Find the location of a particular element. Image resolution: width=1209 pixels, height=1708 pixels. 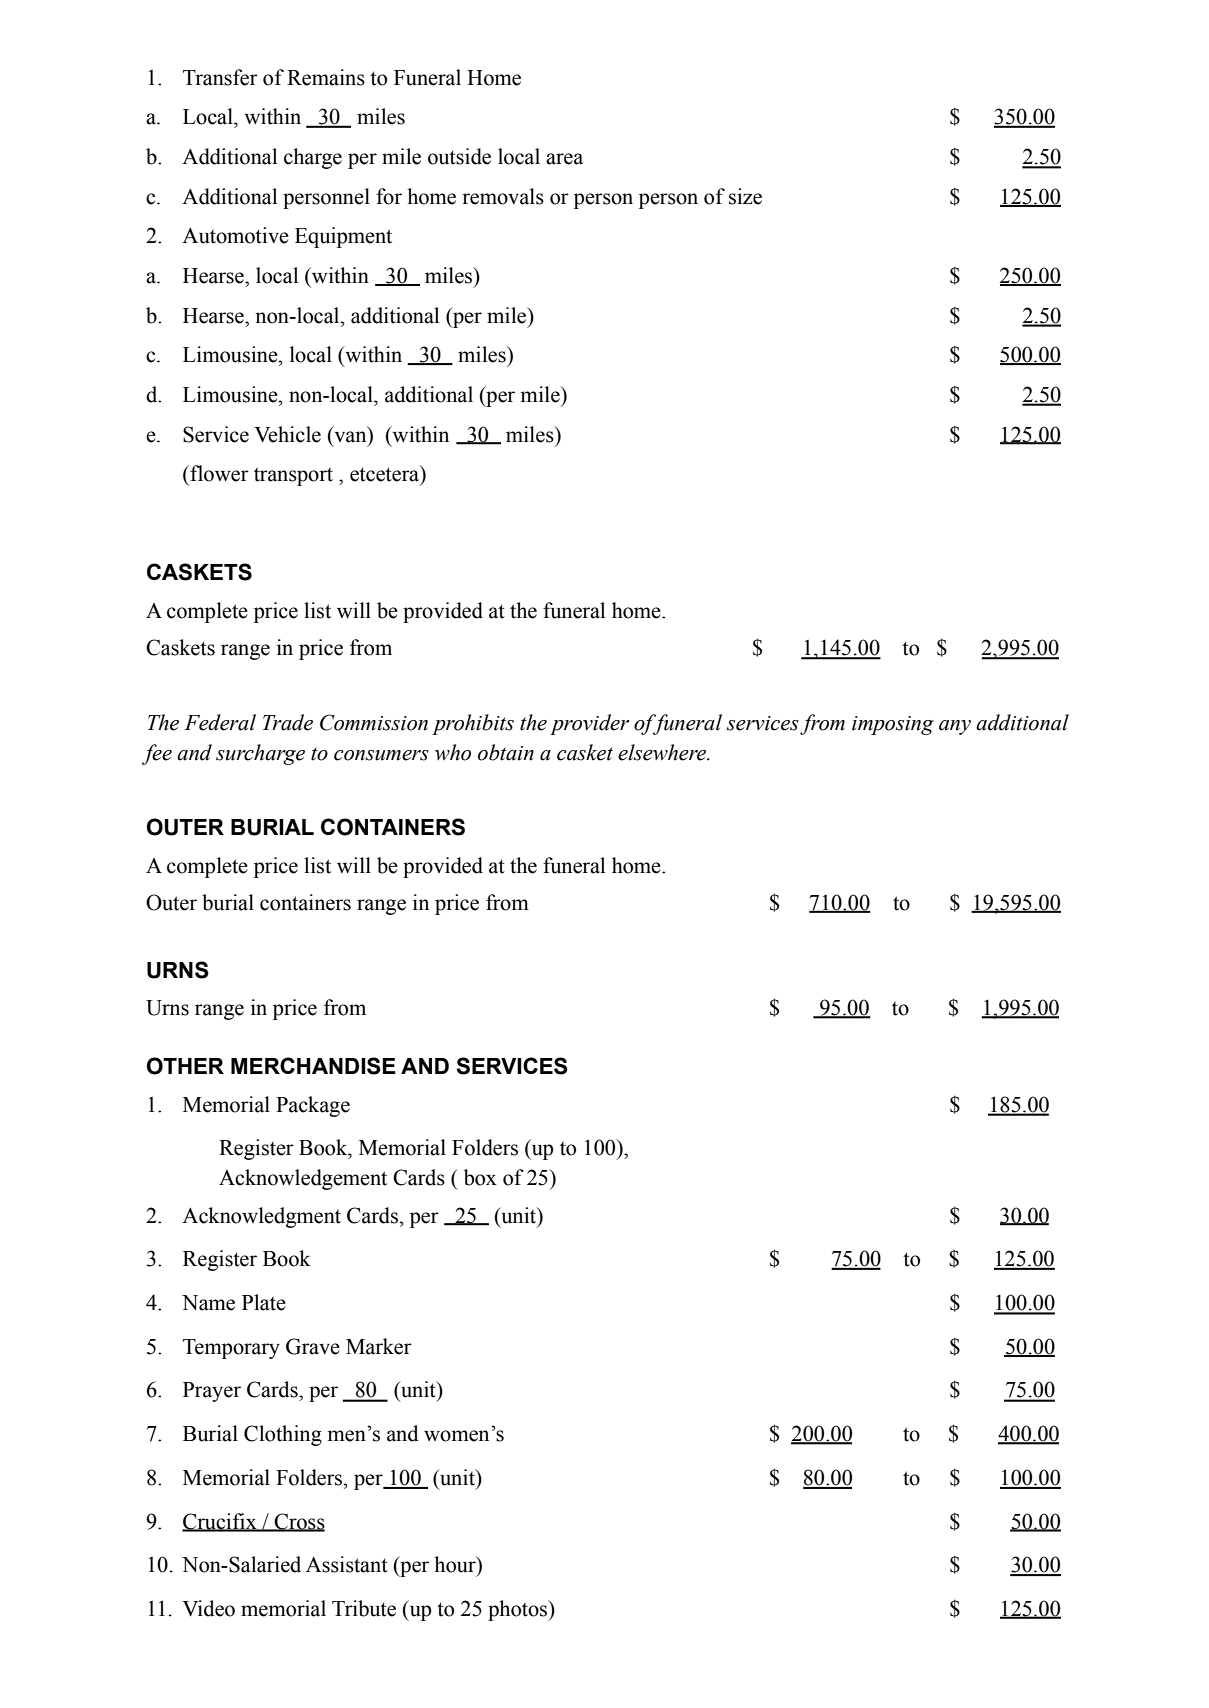

Federal is located at coordinates (220, 722).
